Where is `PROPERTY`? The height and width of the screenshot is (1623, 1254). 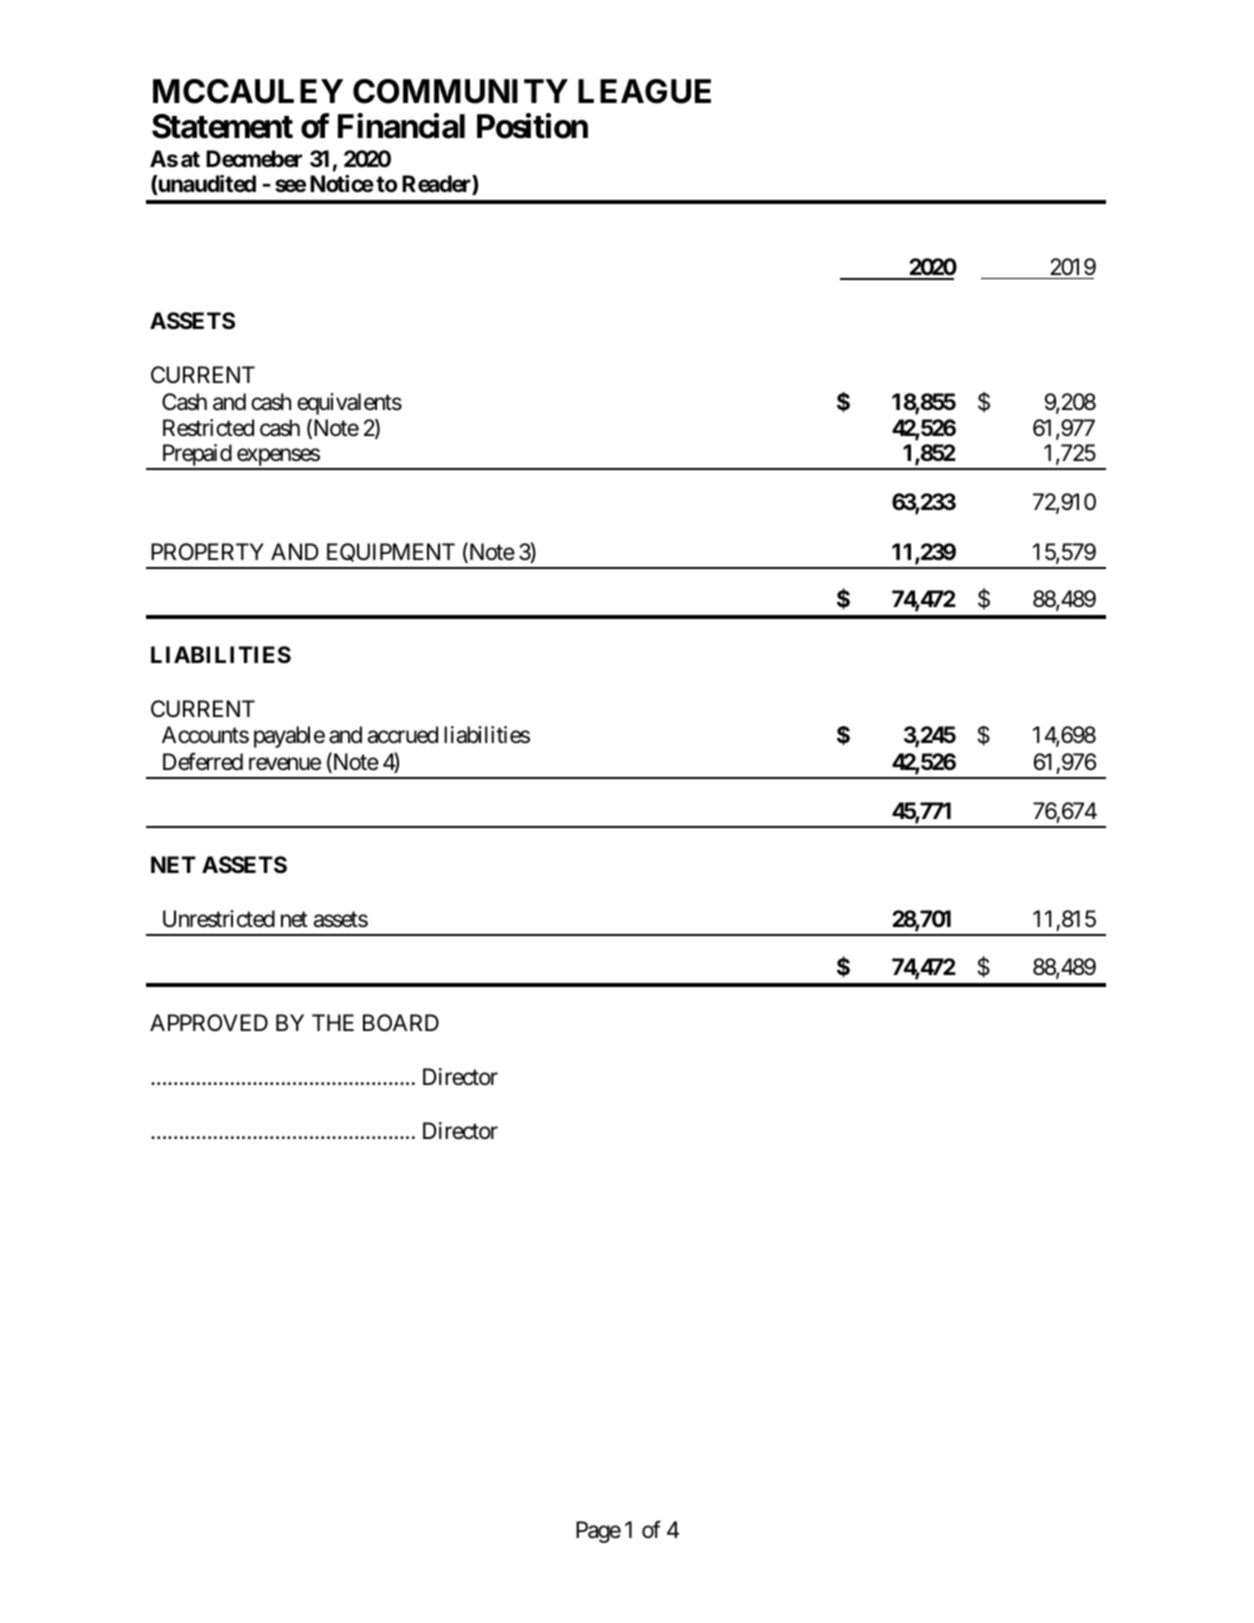
PROPERTY is located at coordinates (207, 551).
